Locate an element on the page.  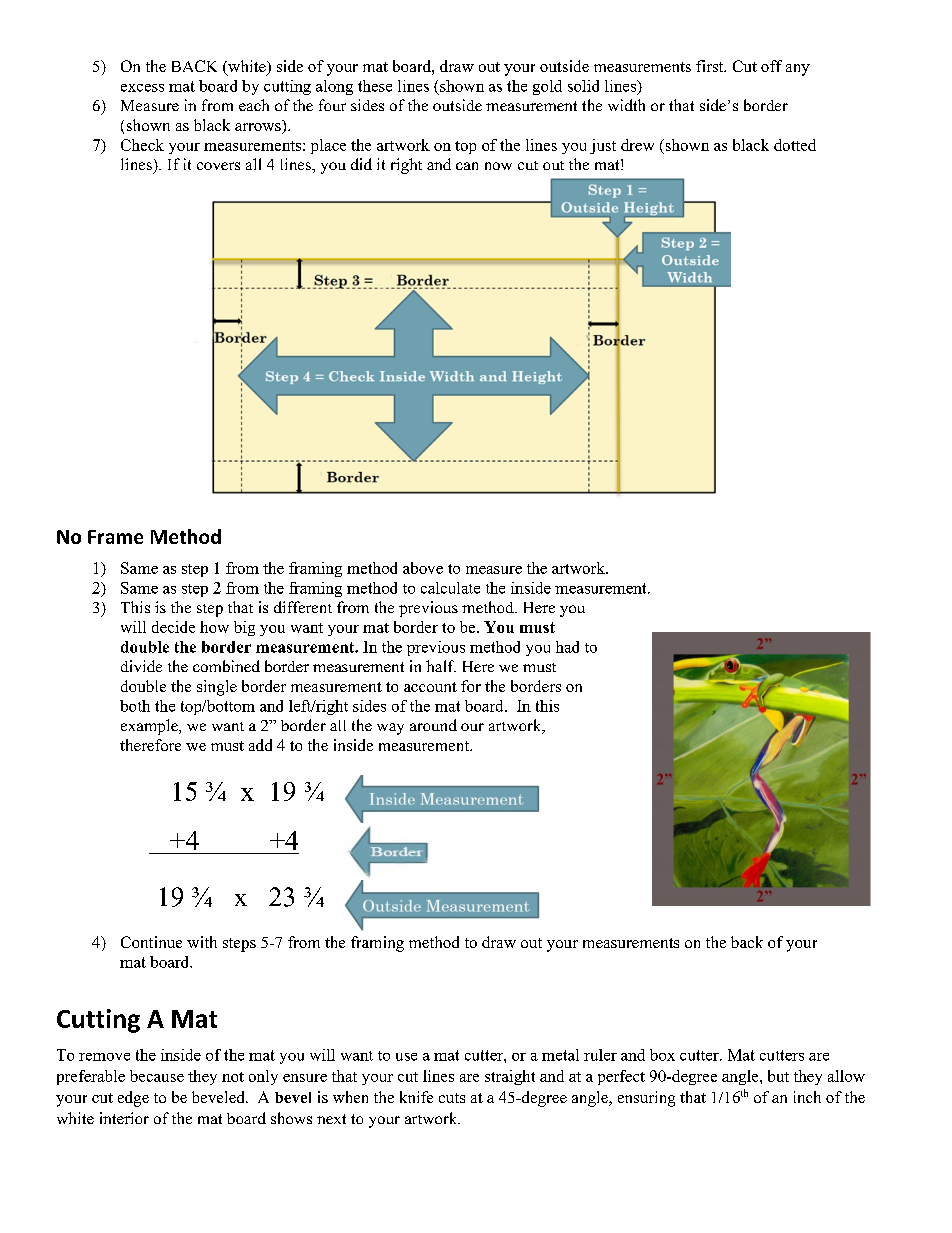
Frame is located at coordinates (115, 537).
